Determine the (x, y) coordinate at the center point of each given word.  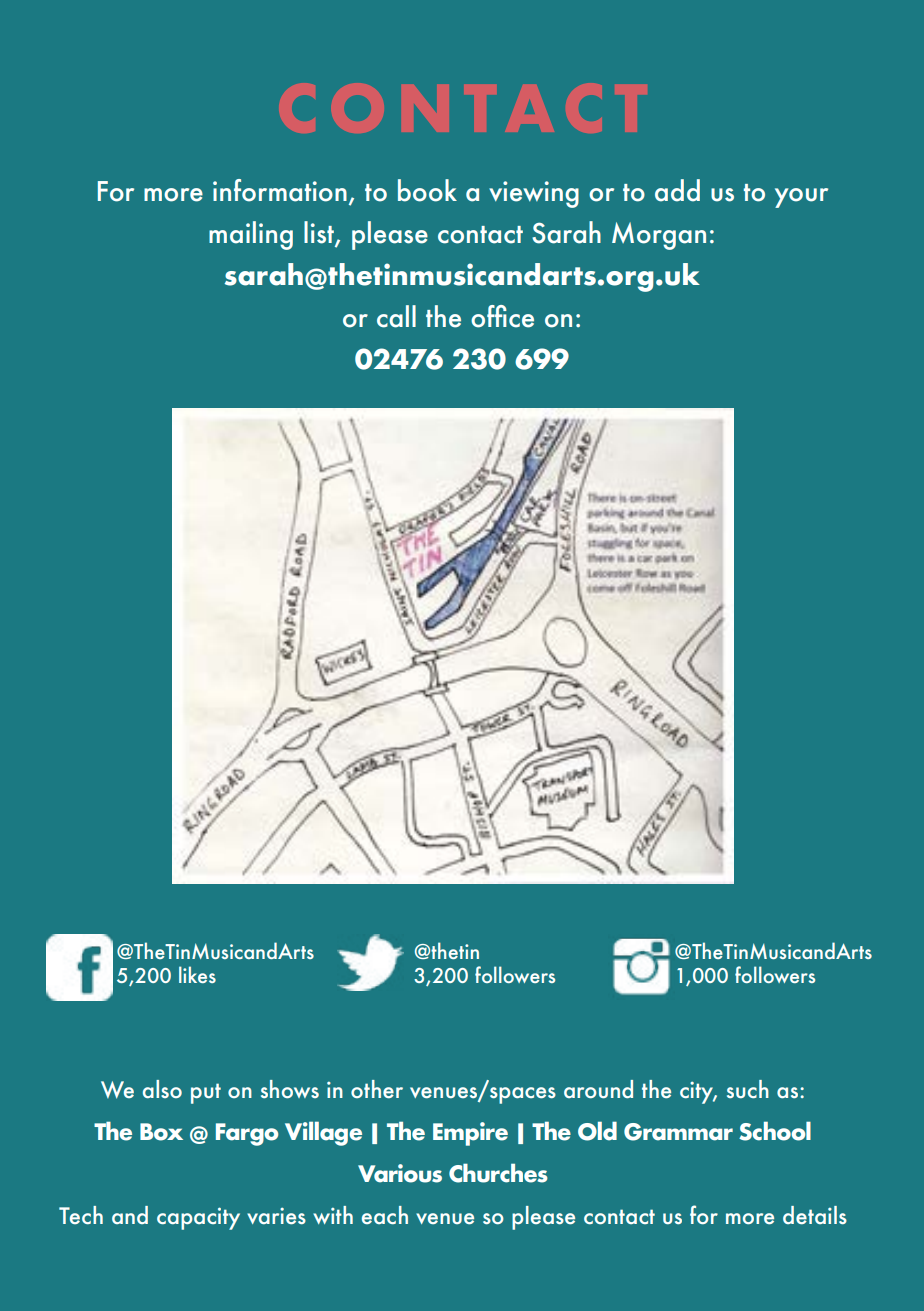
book (427, 190)
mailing (251, 235)
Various (400, 1173)
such (748, 1089)
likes (197, 974)
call (396, 316)
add (677, 190)
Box (161, 1132)
